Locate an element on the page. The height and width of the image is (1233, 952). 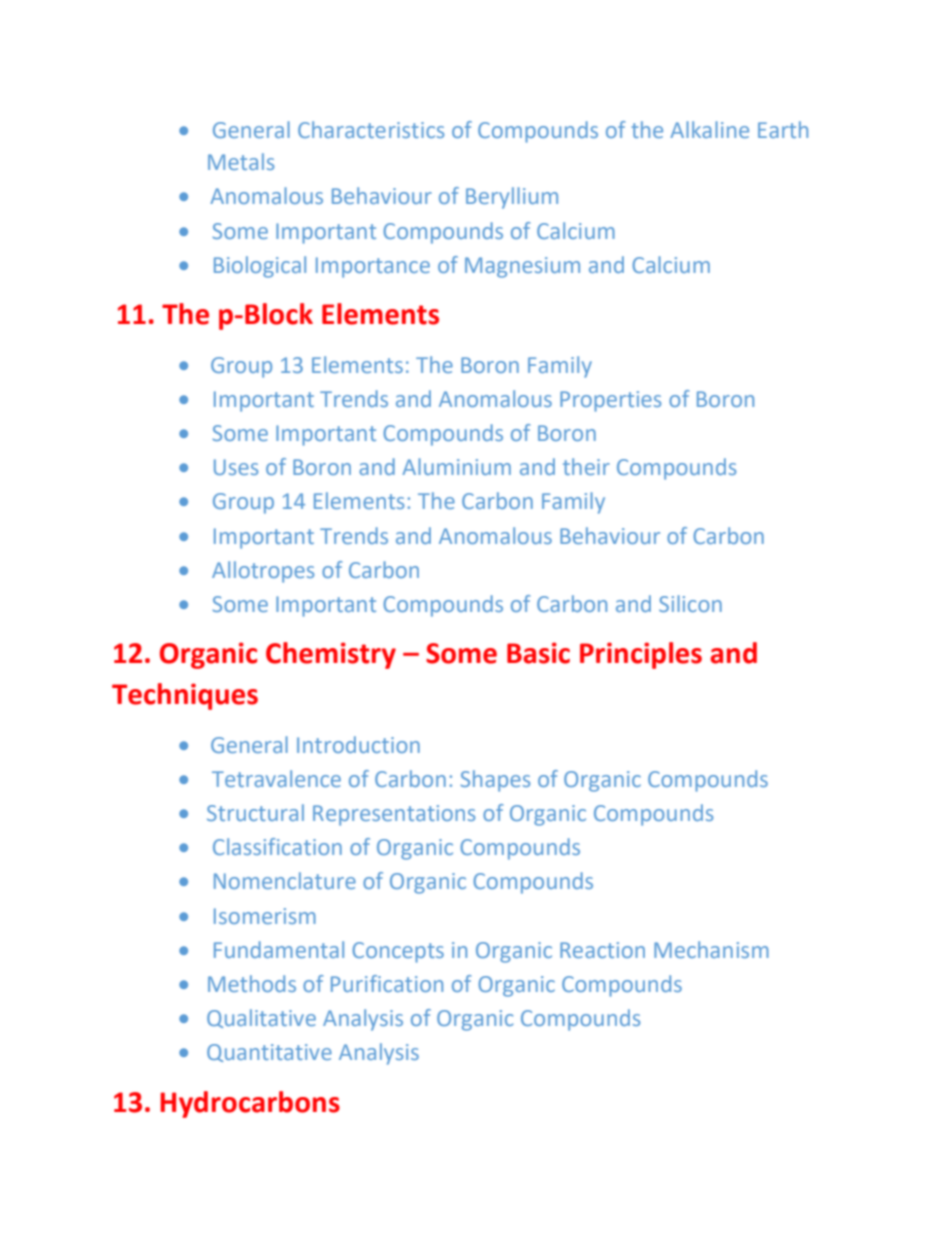
Qualitative is located at coordinates (261, 1018).
